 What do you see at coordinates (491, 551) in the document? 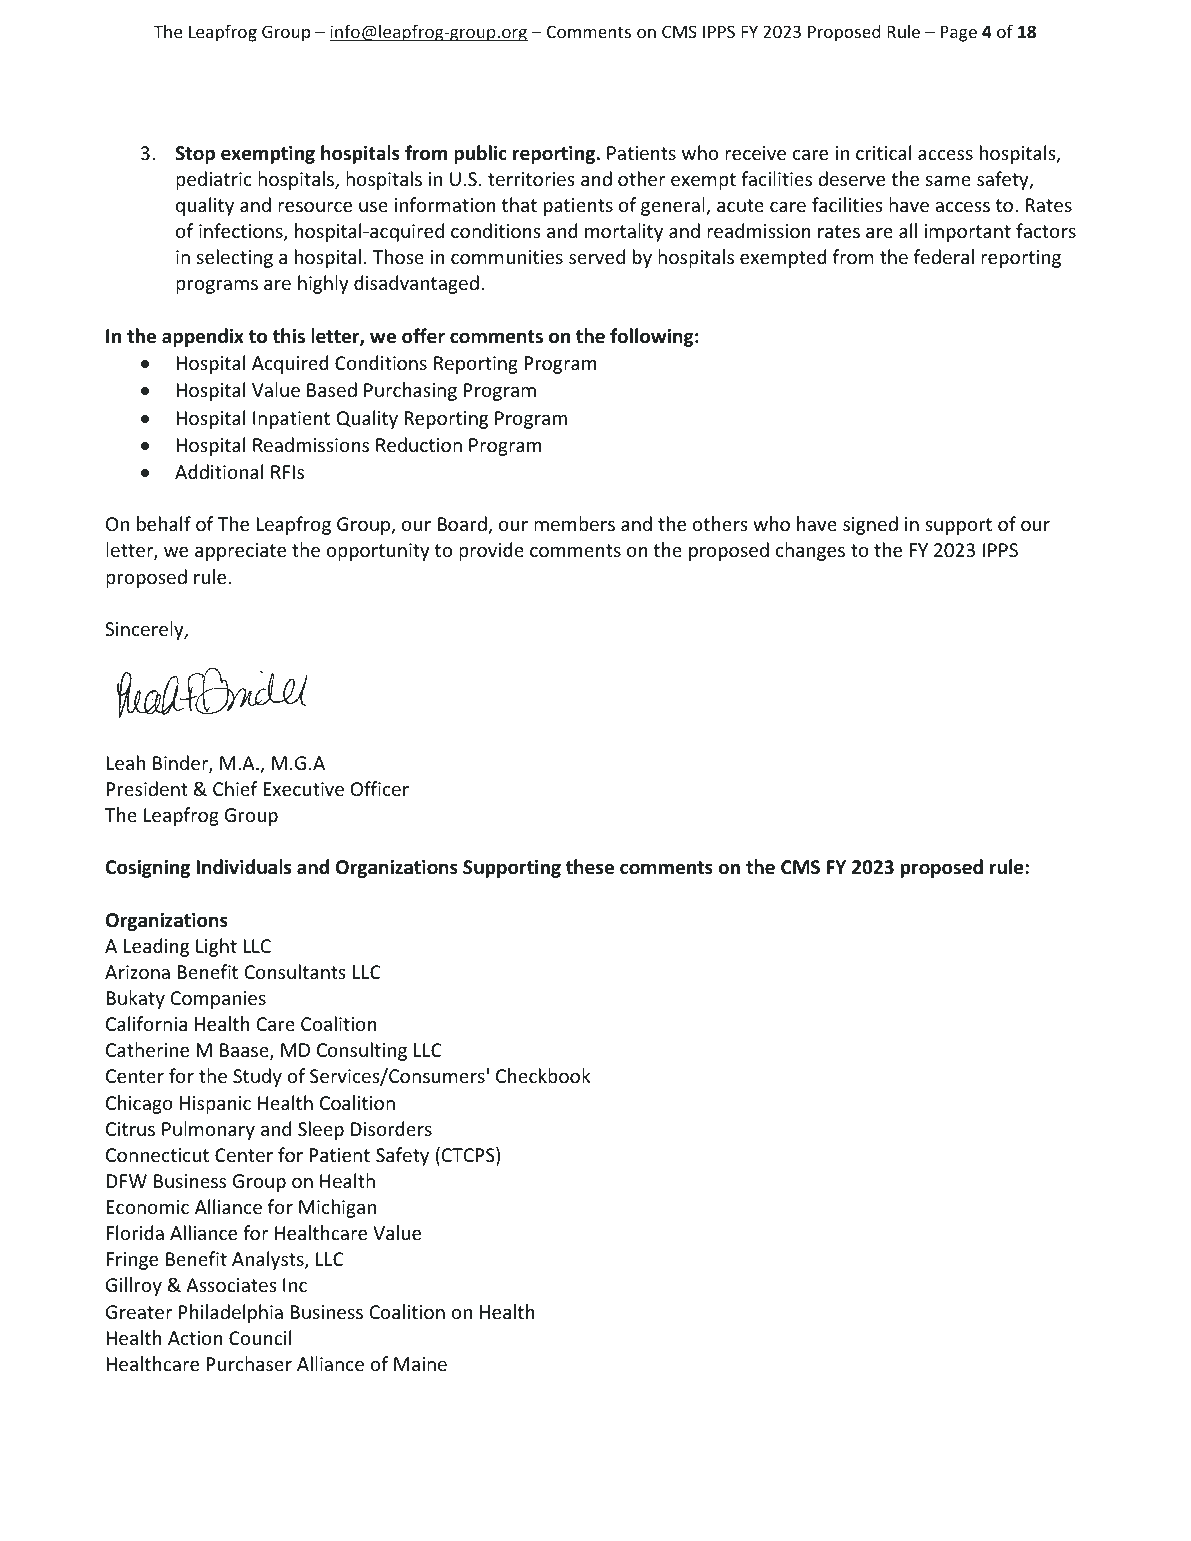
I see `provide` at bounding box center [491, 551].
